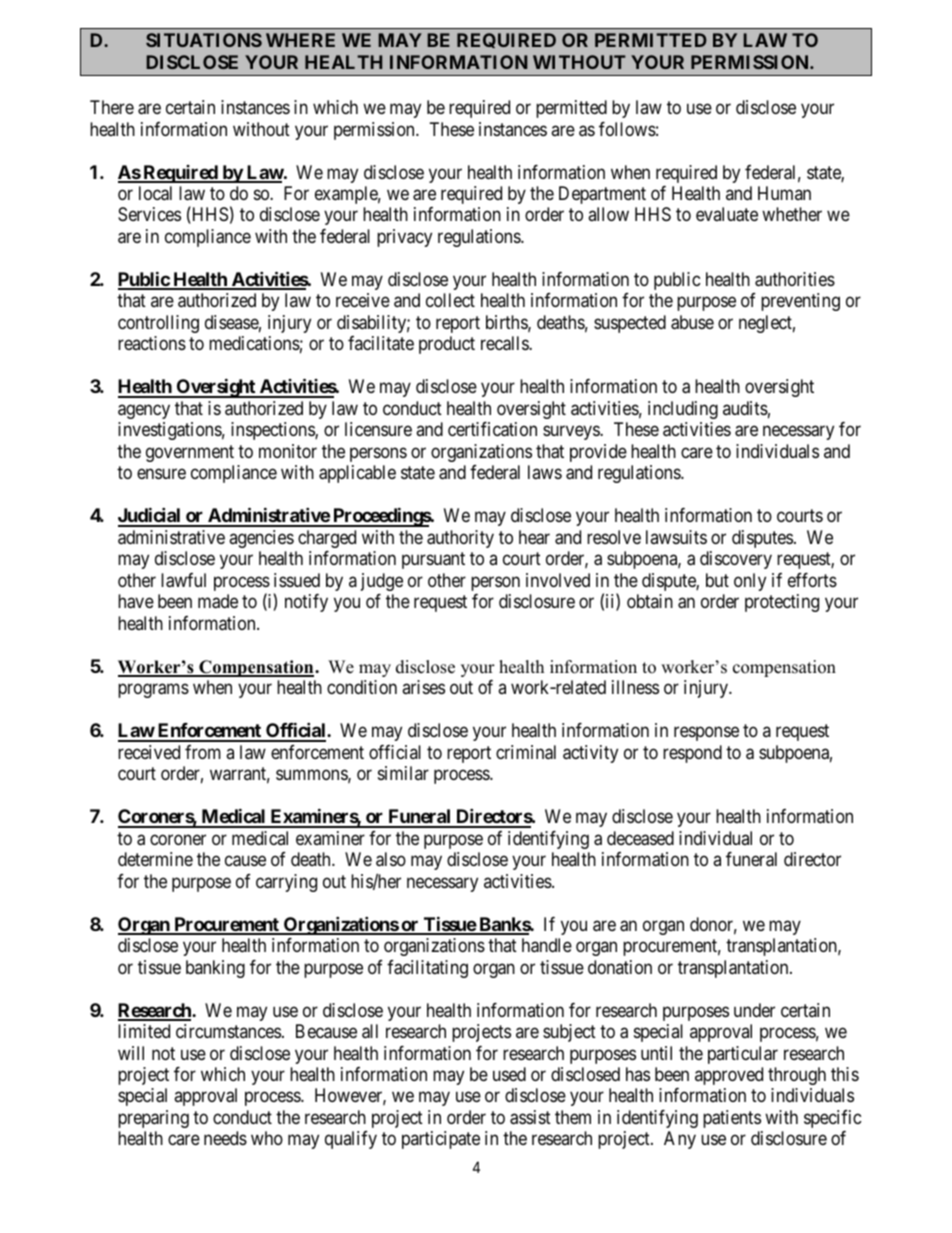 This document has width=952, height=1233. Describe the element at coordinates (750, 582) in the document. I see `only` at that location.
